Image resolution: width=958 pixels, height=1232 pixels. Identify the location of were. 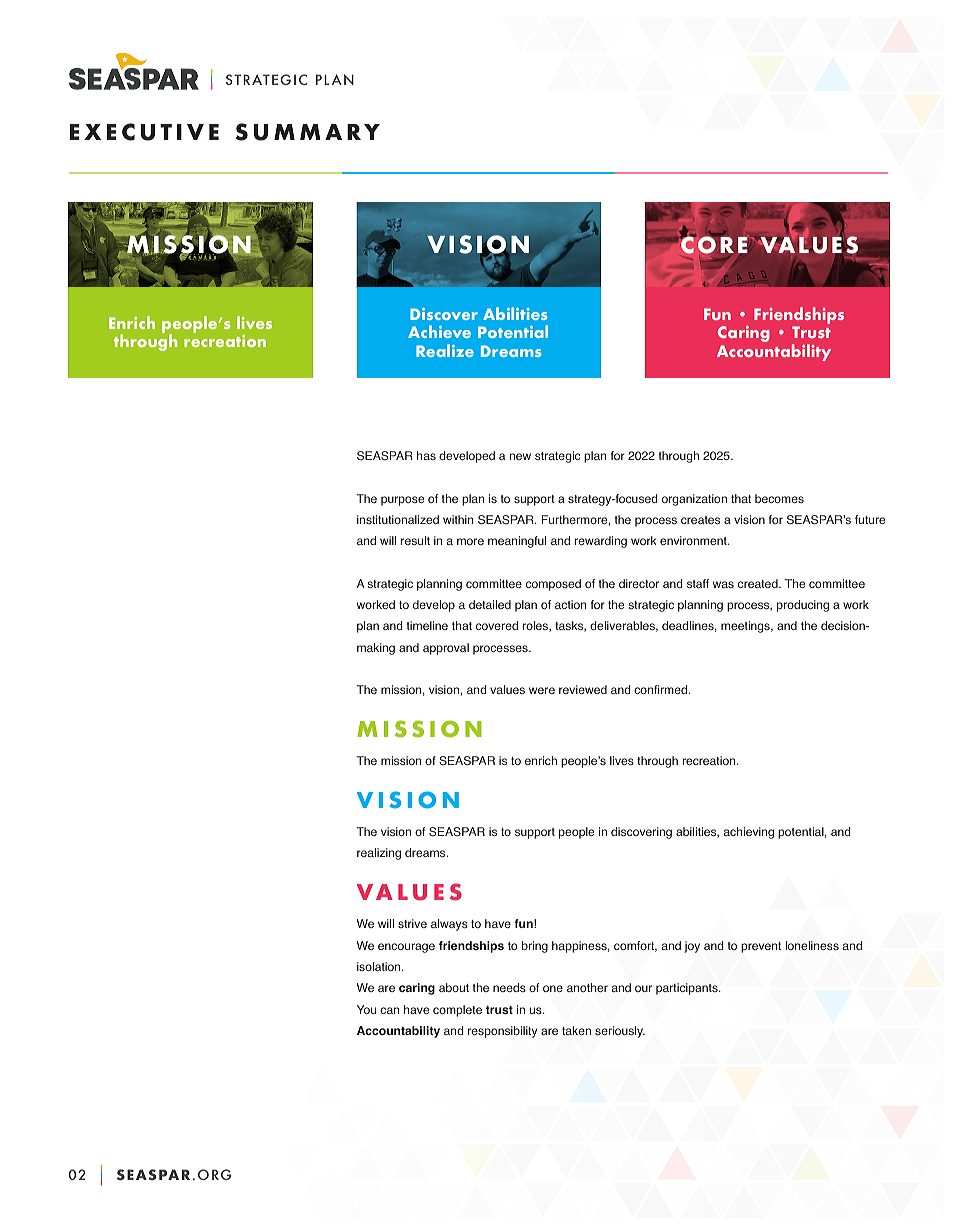
(542, 690).
